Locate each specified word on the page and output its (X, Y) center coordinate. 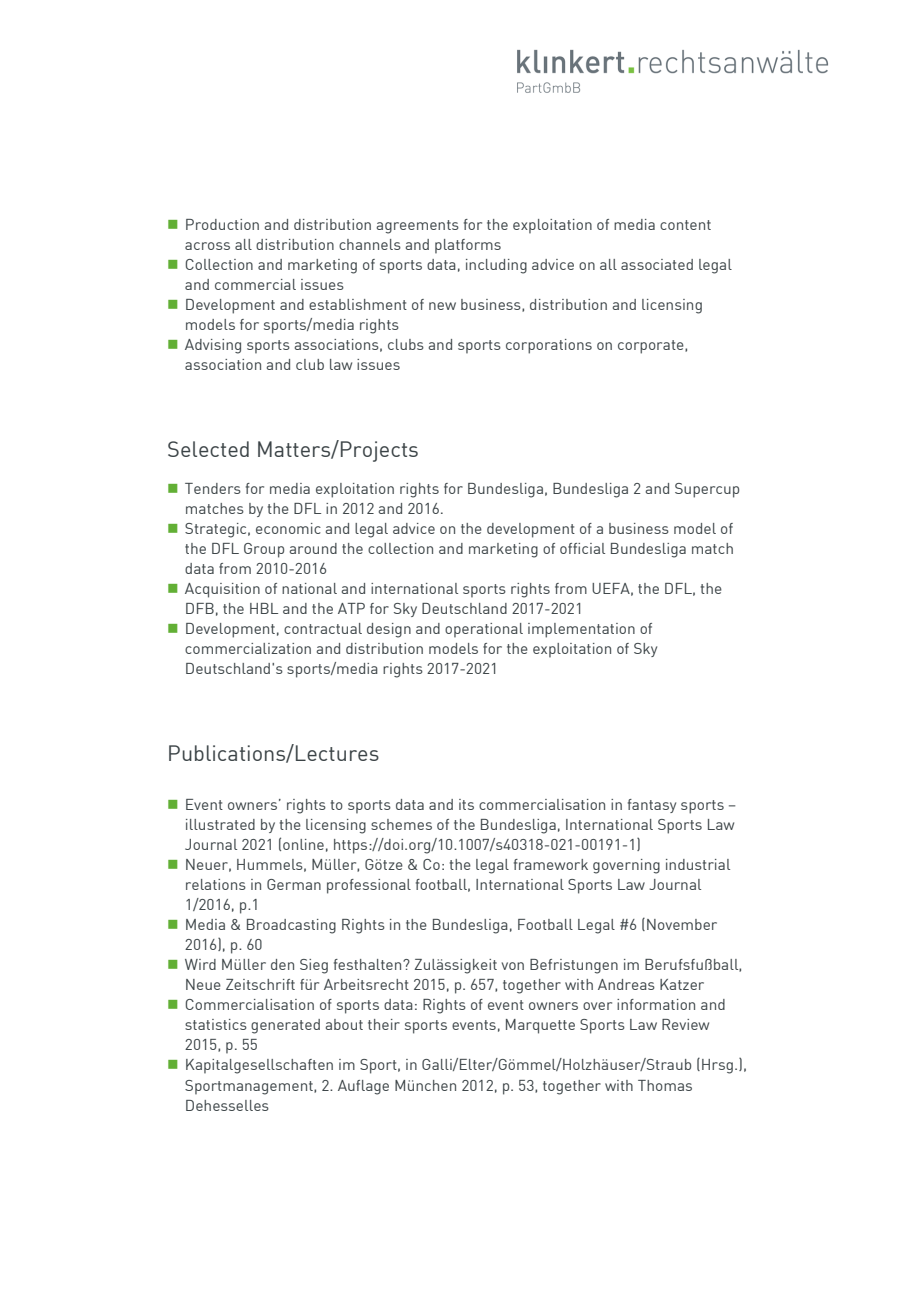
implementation (581, 630)
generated (285, 1026)
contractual (323, 628)
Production (222, 224)
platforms (468, 246)
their (384, 1024)
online (303, 844)
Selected (208, 449)
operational (484, 630)
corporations (549, 346)
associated (657, 264)
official (582, 548)
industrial (698, 864)
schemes (401, 824)
